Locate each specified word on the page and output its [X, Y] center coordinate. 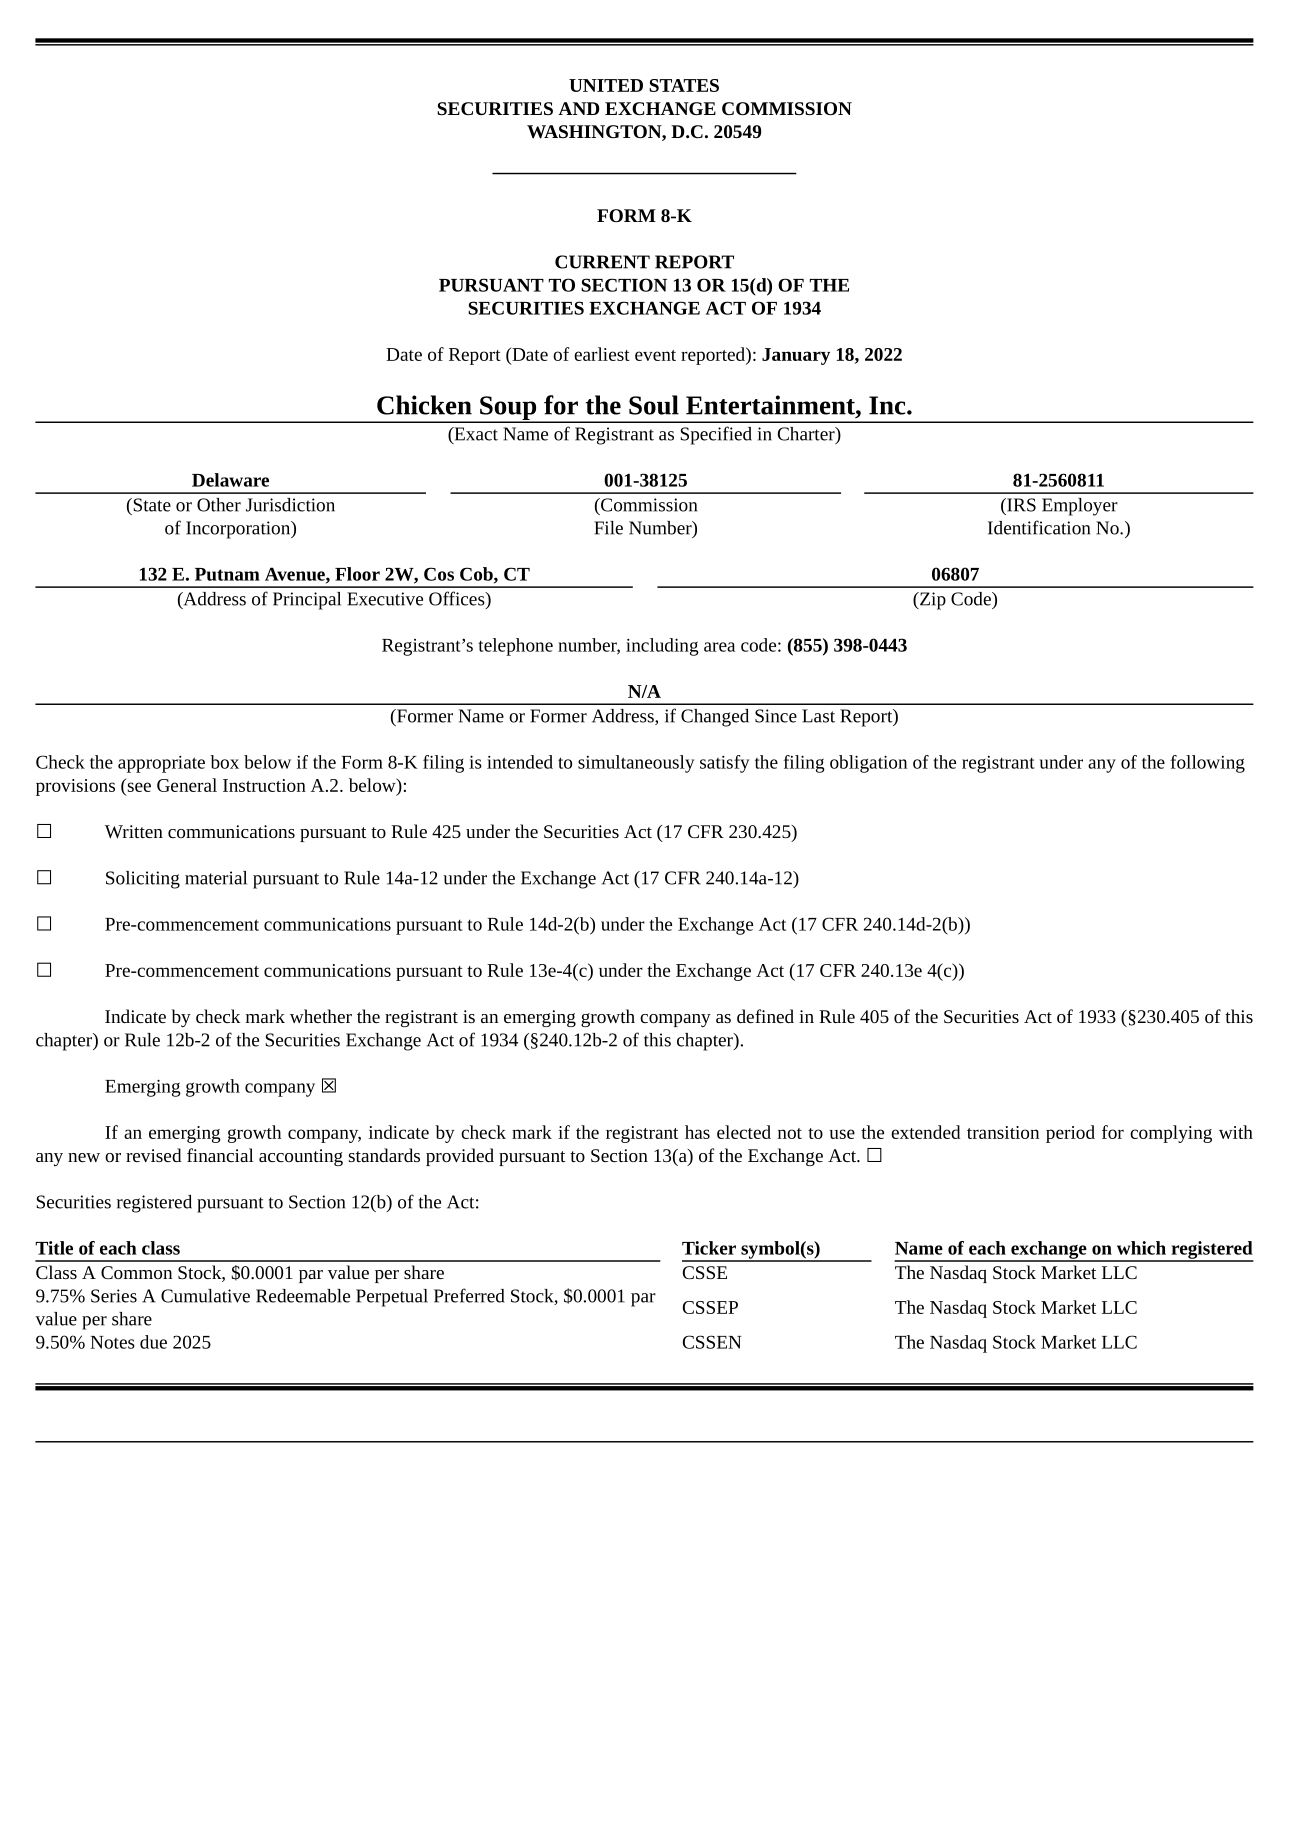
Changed [715, 718]
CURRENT [602, 262]
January [796, 356]
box [224, 762]
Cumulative [205, 1296]
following [1208, 764]
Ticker [709, 1248]
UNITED [606, 85]
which [1141, 1248]
